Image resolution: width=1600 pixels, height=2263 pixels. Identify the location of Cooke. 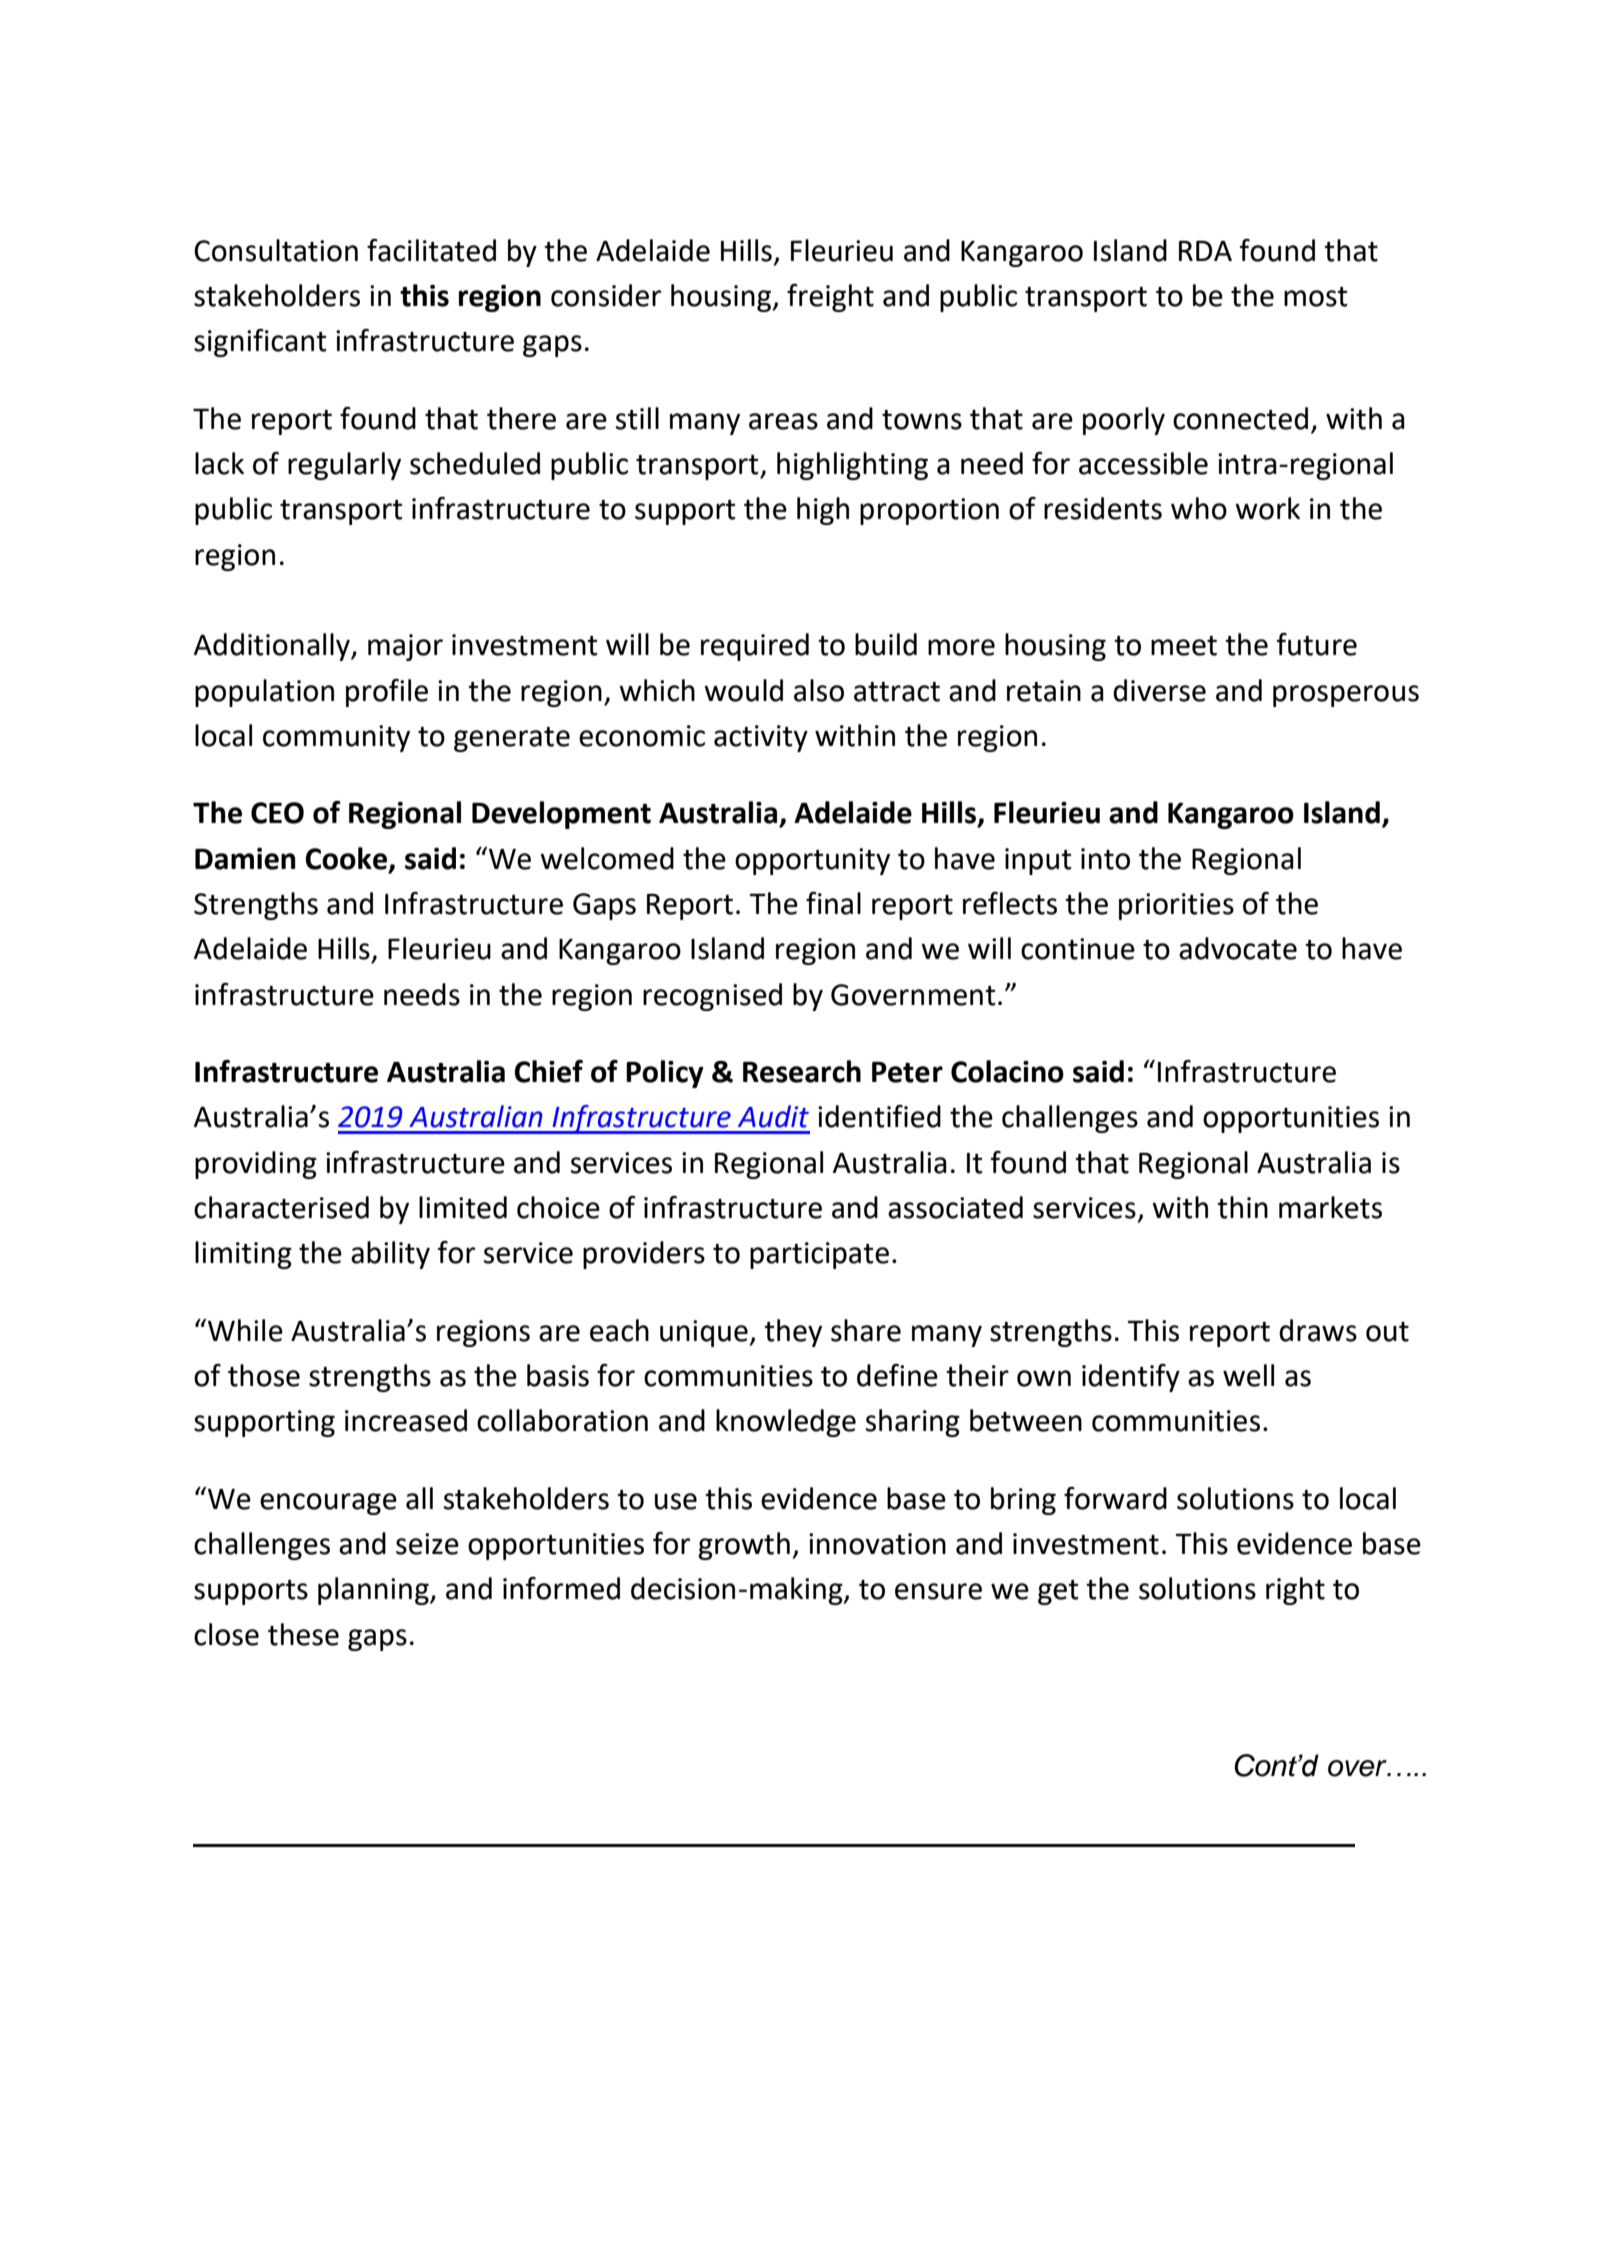
(346, 858).
